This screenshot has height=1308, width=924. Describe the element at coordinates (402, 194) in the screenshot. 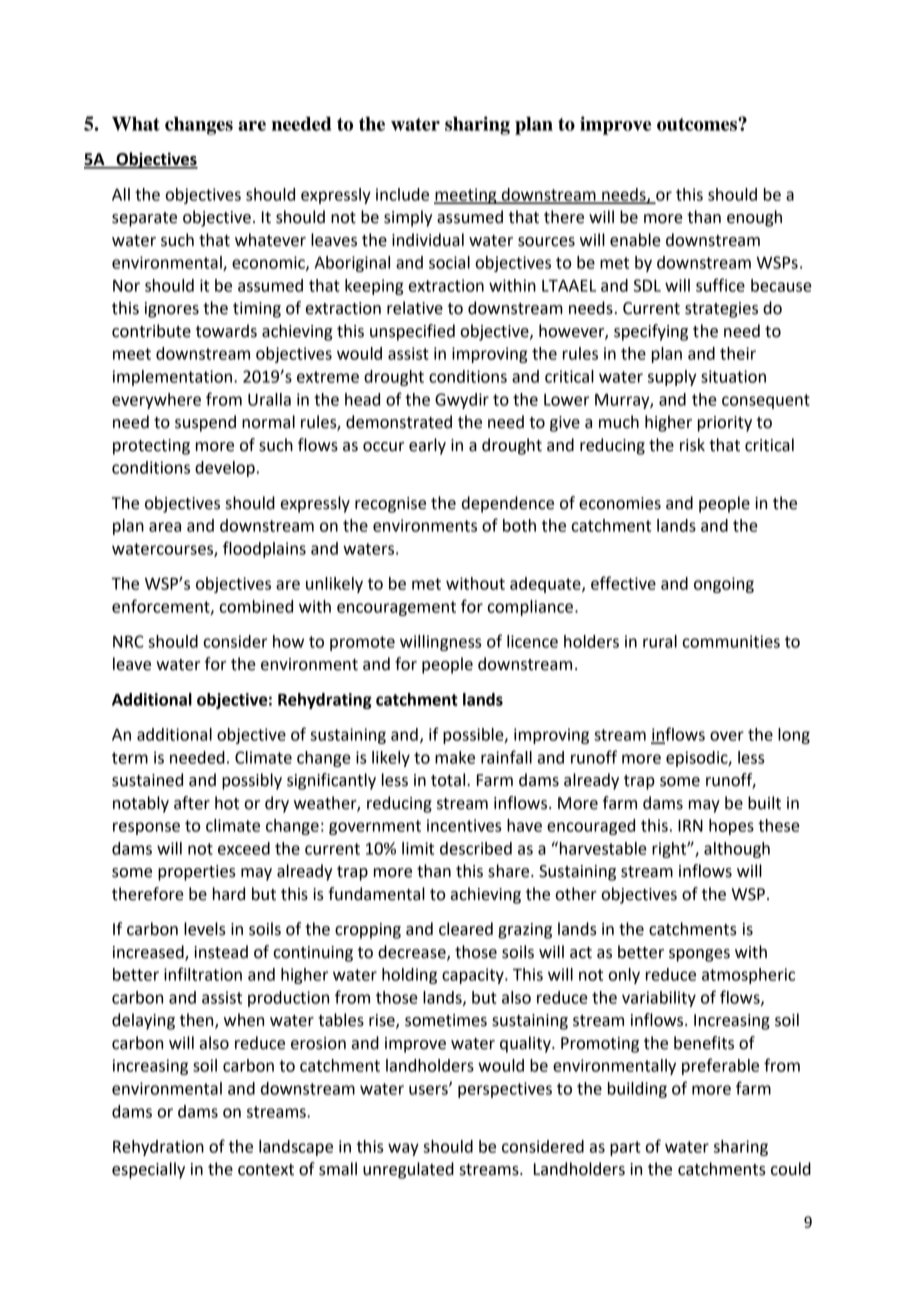

I see `include` at that location.
